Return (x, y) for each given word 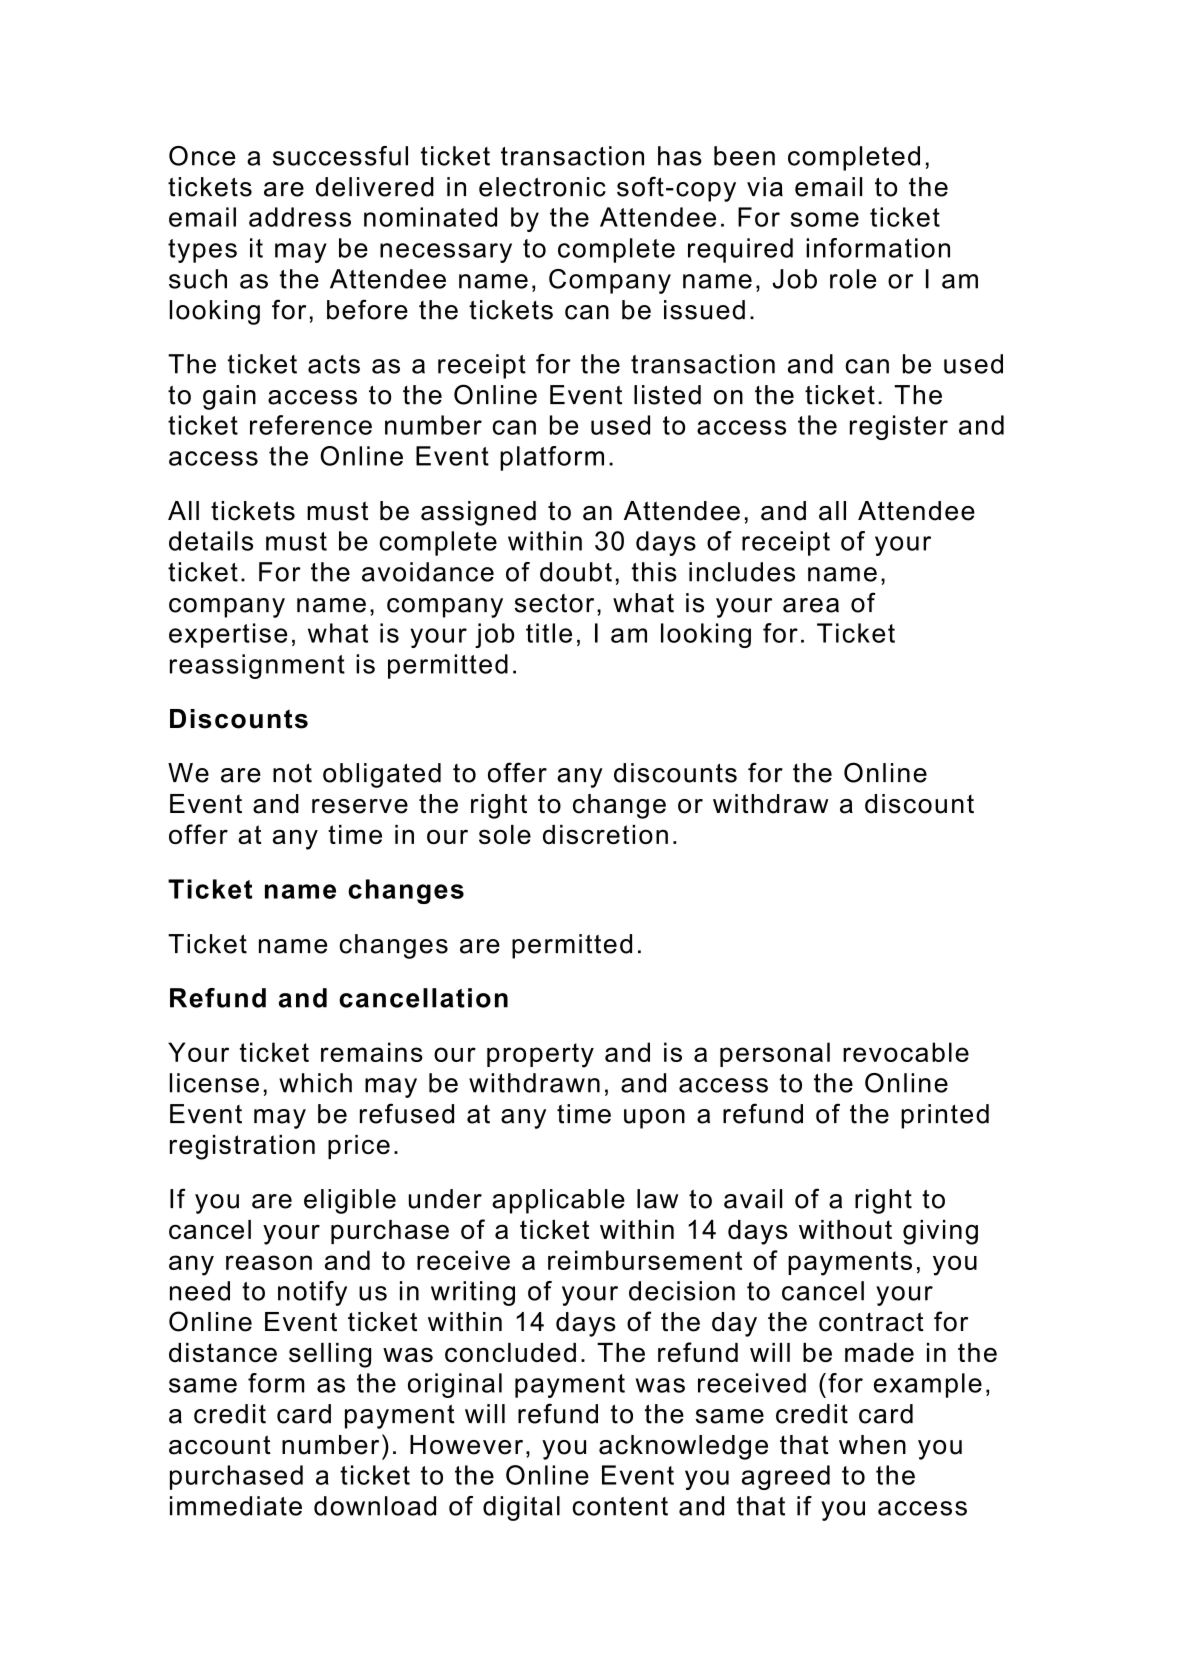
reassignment (257, 666)
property (540, 1055)
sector (554, 603)
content (620, 1506)
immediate (236, 1506)
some (825, 219)
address (300, 217)
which (315, 1083)
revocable (906, 1052)
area (811, 605)
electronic (542, 187)
